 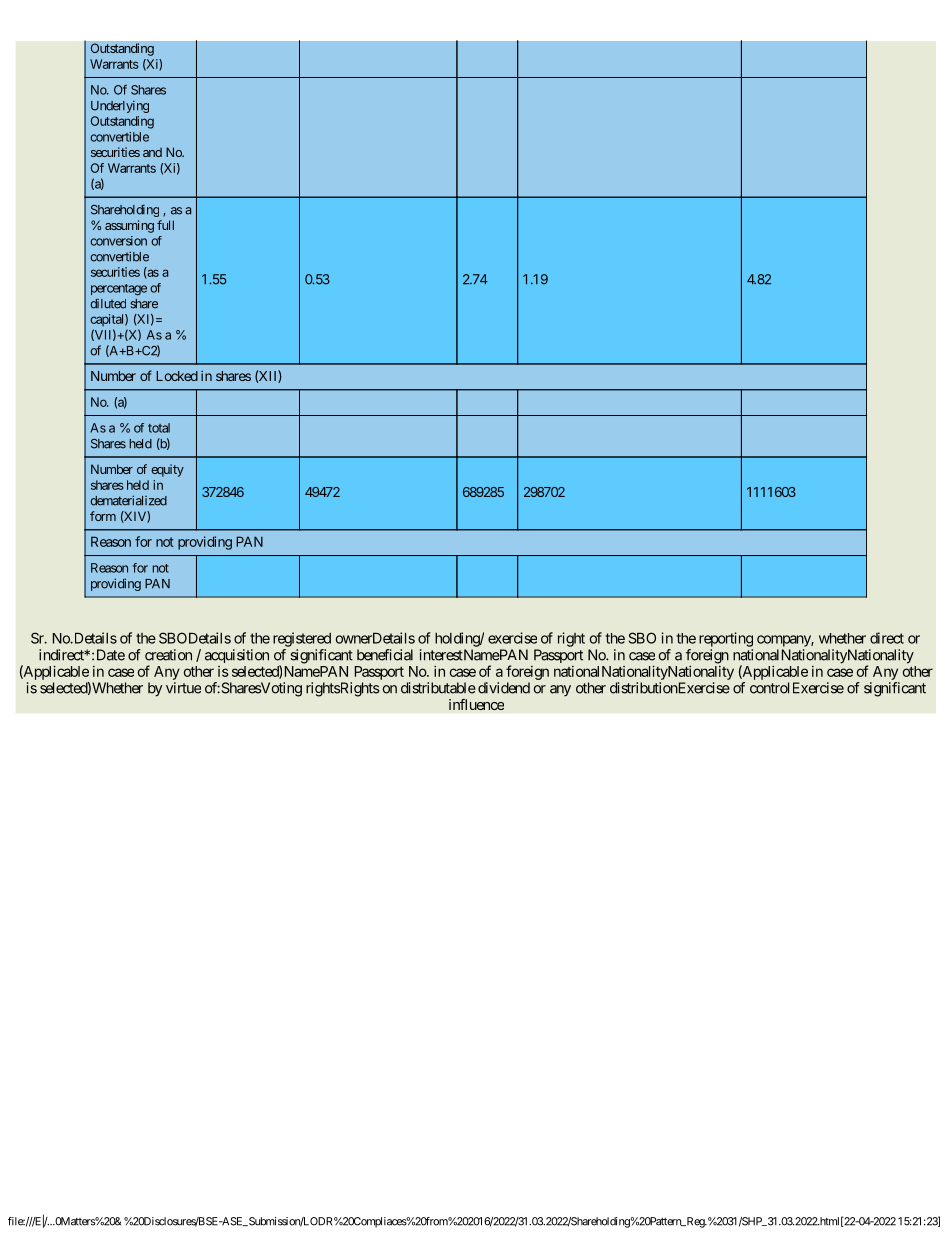 What do you see at coordinates (120, 106) in the image?
I see `Underlying` at bounding box center [120, 106].
